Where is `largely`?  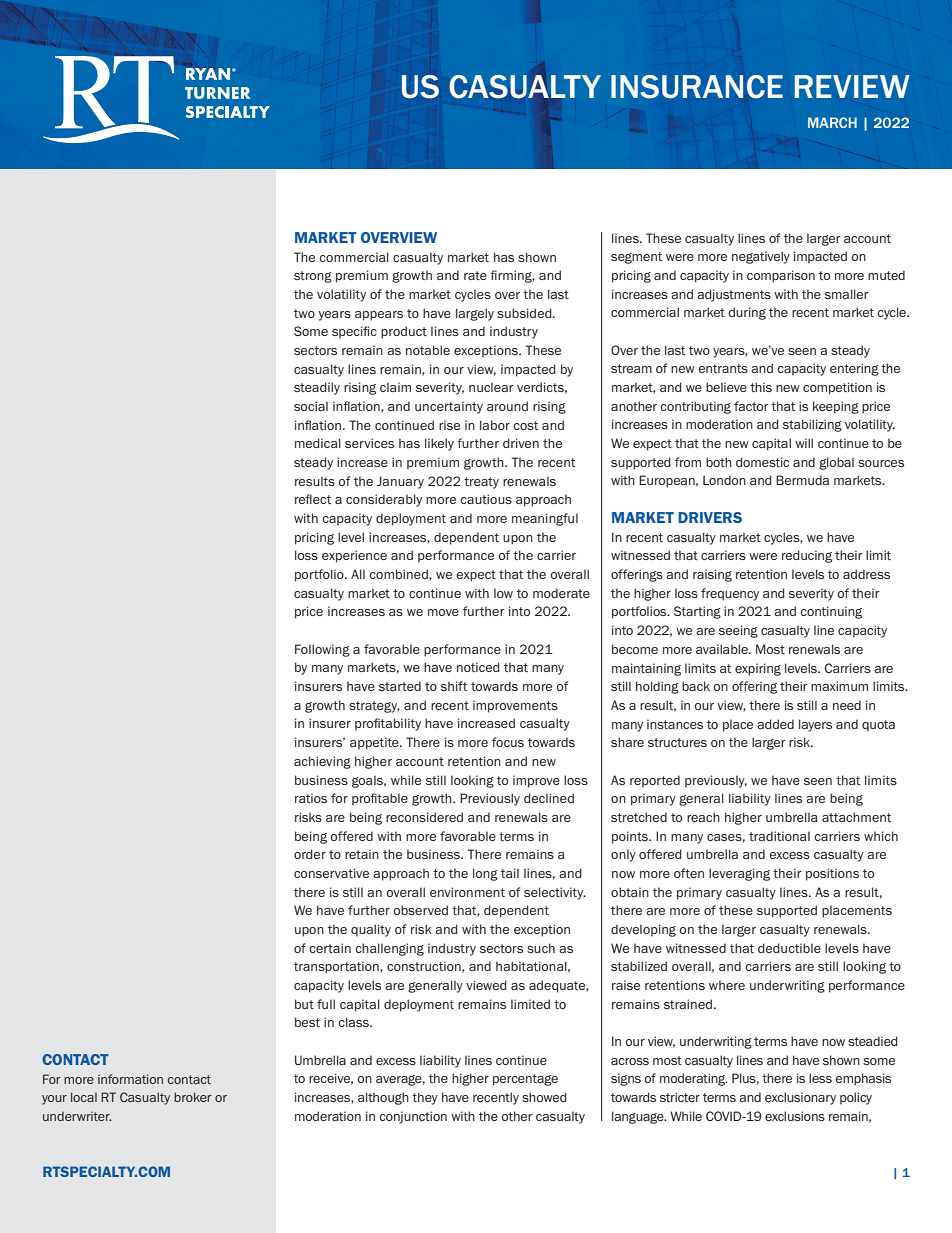
largely is located at coordinates (475, 314).
